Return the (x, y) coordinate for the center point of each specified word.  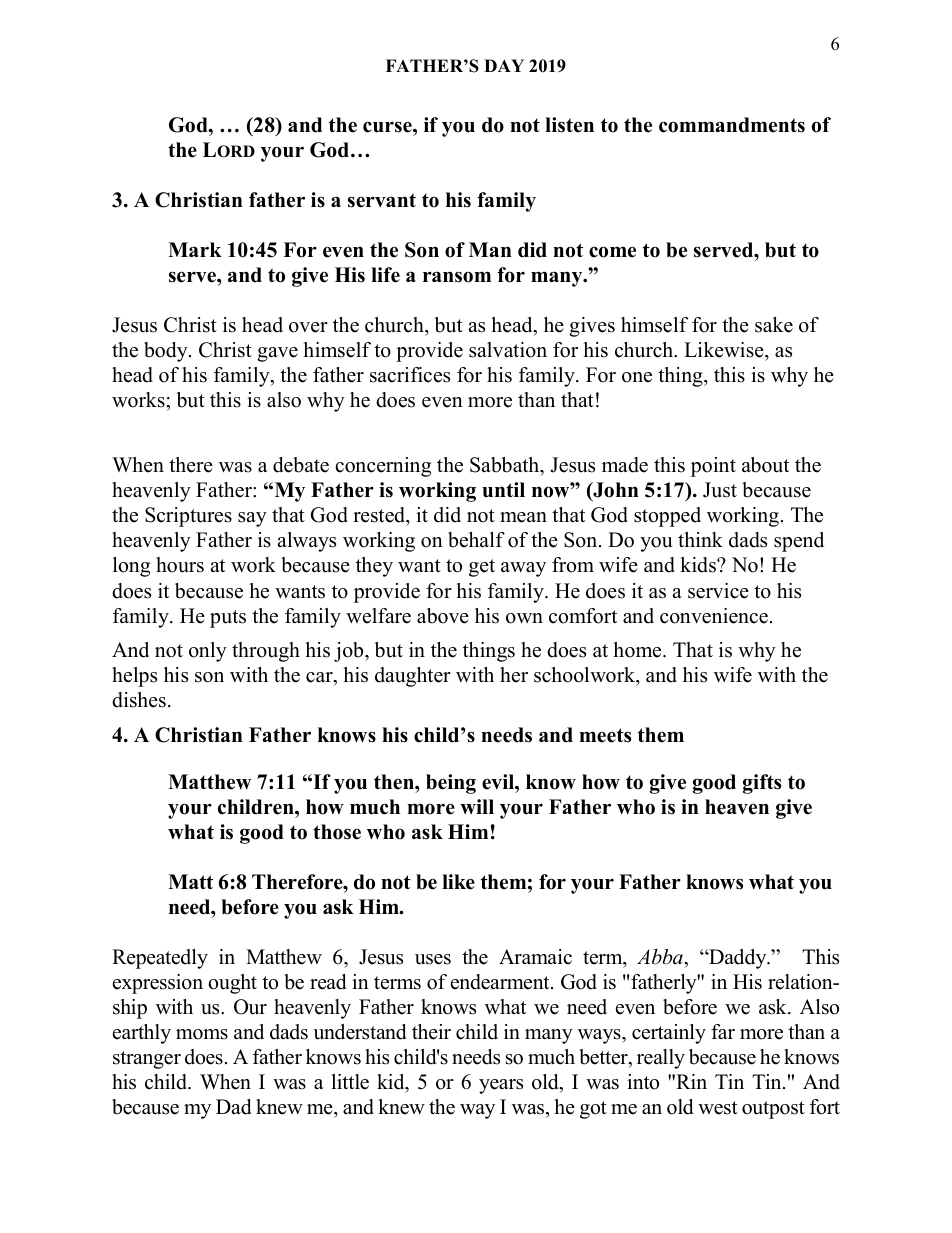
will (477, 806)
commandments (732, 125)
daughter (413, 677)
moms (202, 1034)
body (167, 352)
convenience (714, 616)
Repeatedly (160, 959)
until (503, 490)
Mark (195, 249)
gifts (762, 784)
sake (774, 325)
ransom (457, 277)
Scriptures (188, 517)
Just (720, 490)
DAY (504, 65)
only (208, 652)
